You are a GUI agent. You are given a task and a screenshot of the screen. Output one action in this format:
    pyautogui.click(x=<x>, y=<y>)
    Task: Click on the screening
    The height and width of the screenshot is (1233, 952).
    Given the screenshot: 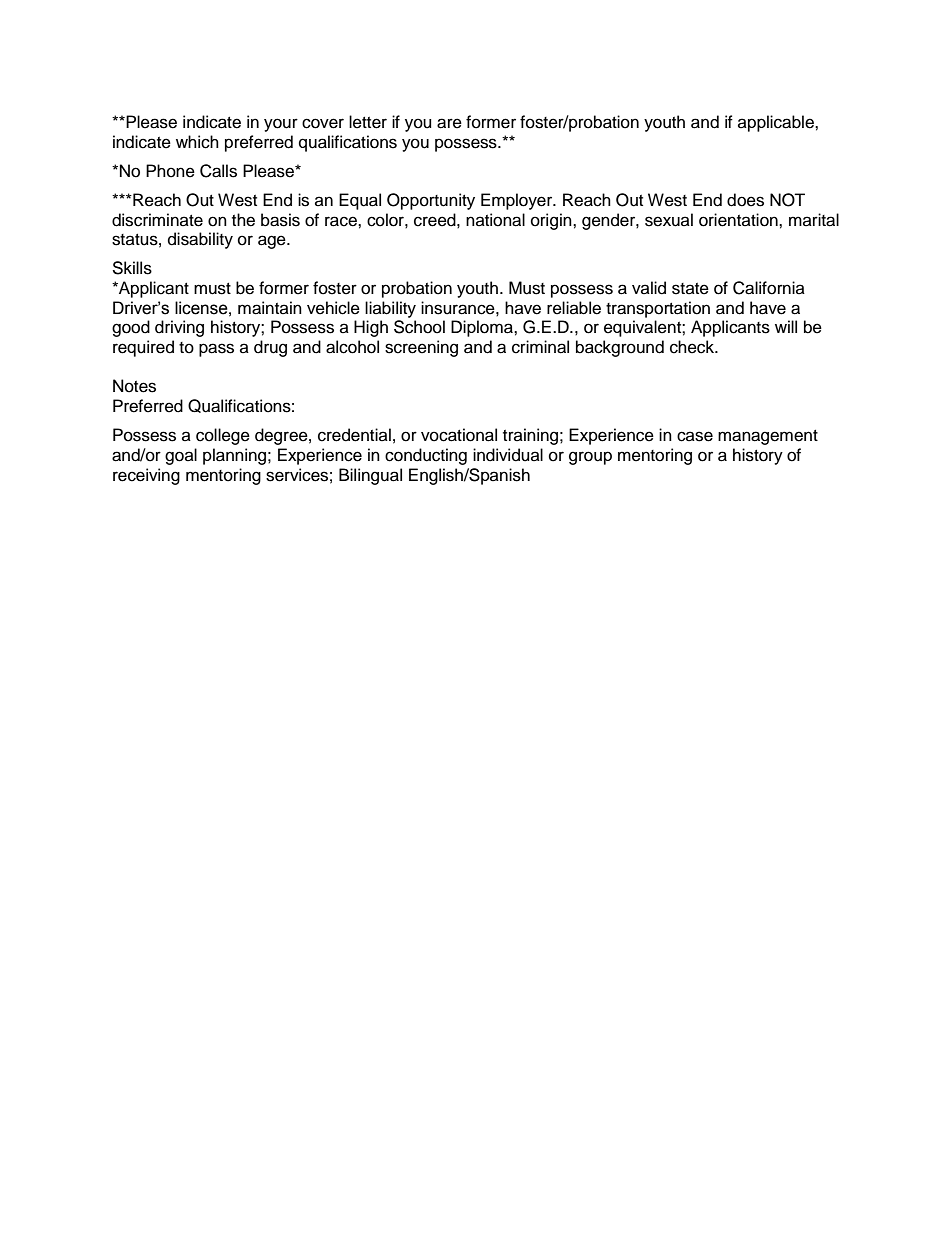 What is the action you would take?
    pyautogui.click(x=421, y=348)
